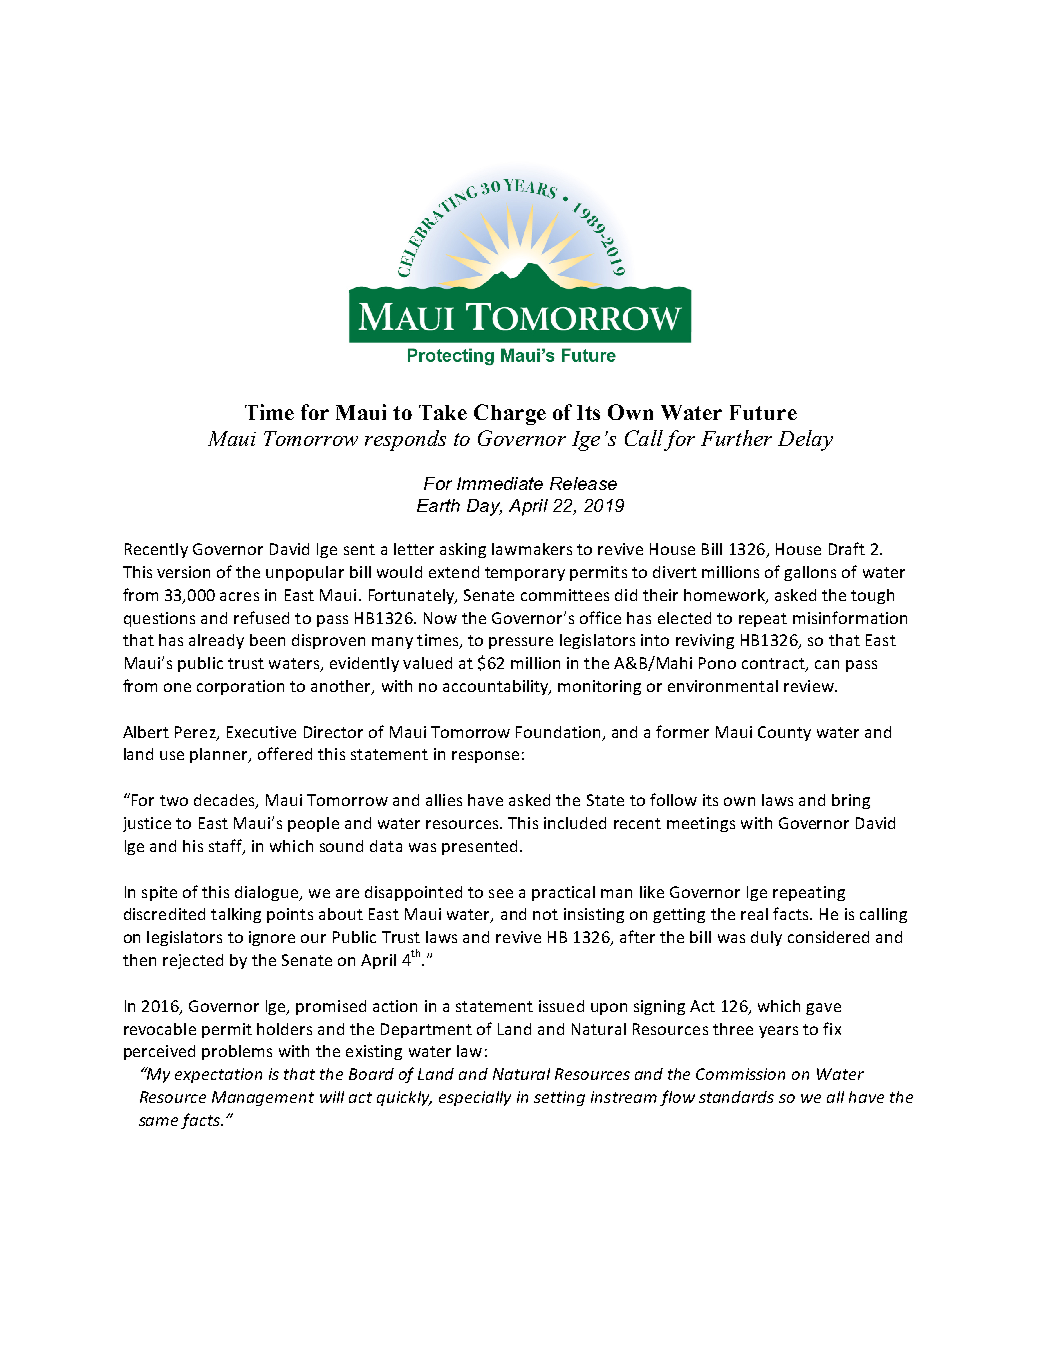  What do you see at coordinates (263, 1098) in the image?
I see `Management` at bounding box center [263, 1098].
